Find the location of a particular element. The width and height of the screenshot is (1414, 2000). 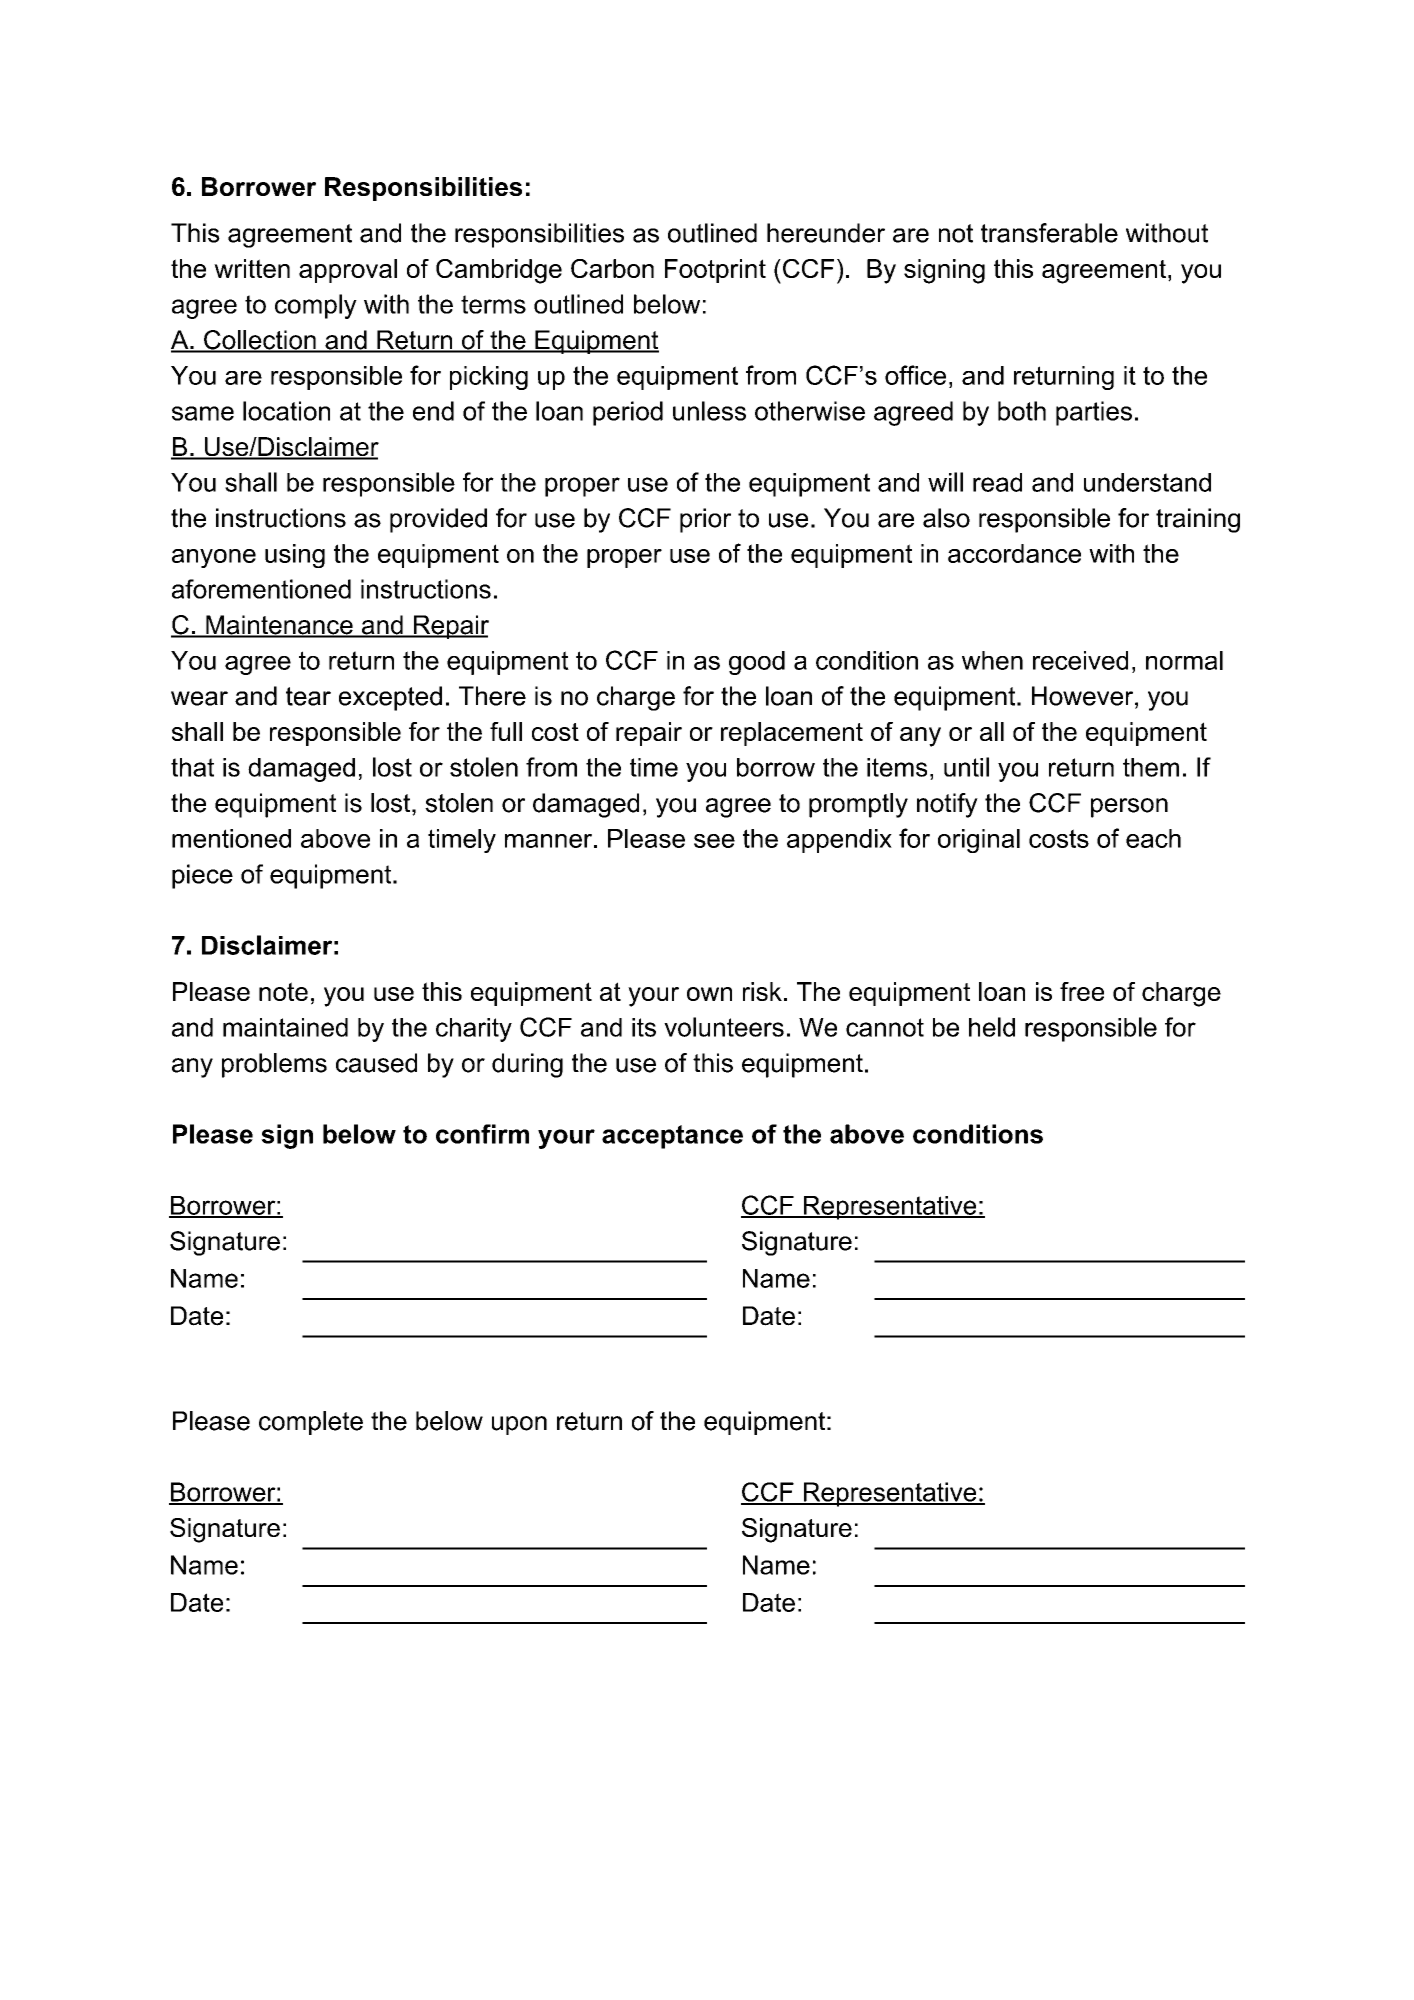

received is located at coordinates (1080, 660).
